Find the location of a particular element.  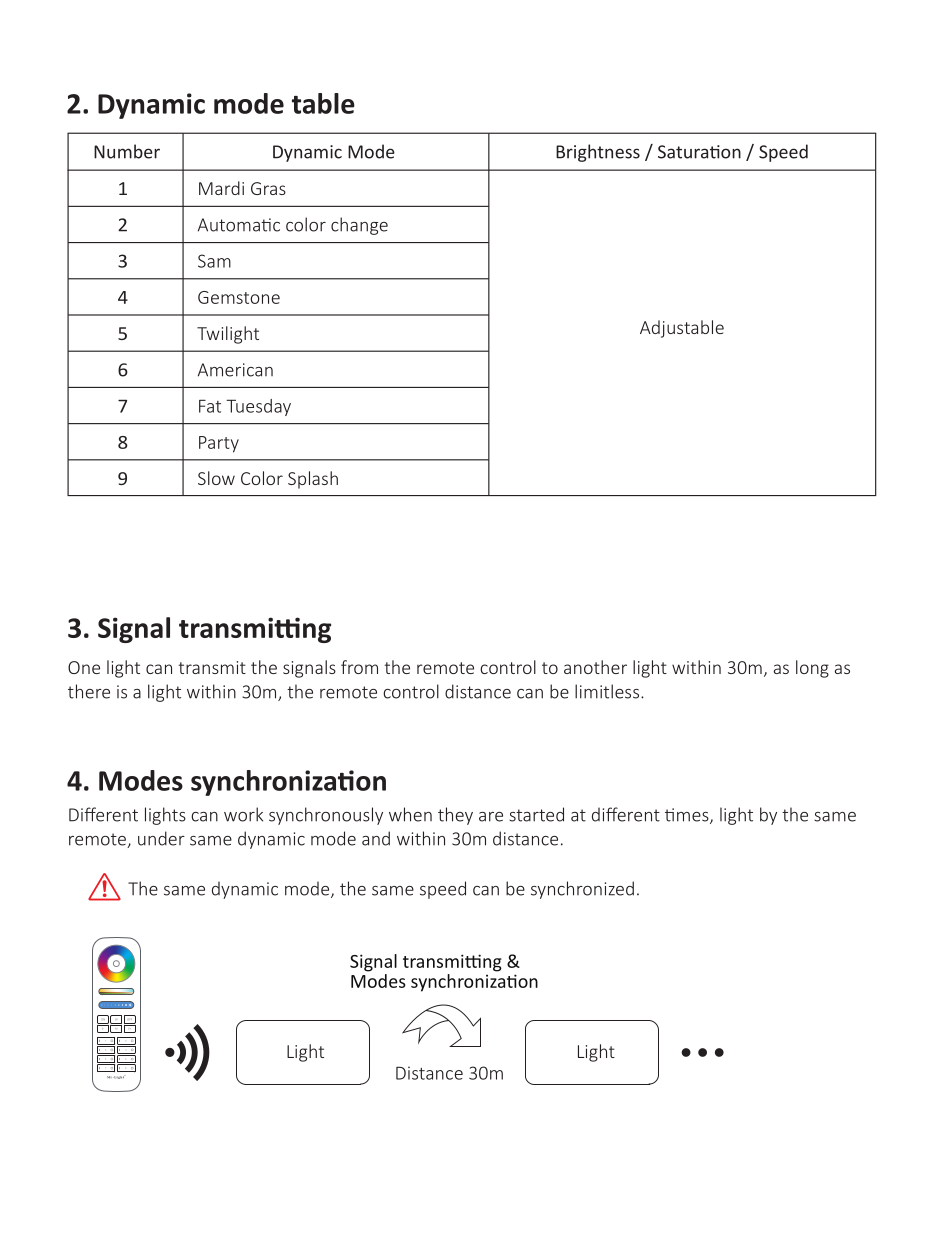

Mardi is located at coordinates (221, 188).
